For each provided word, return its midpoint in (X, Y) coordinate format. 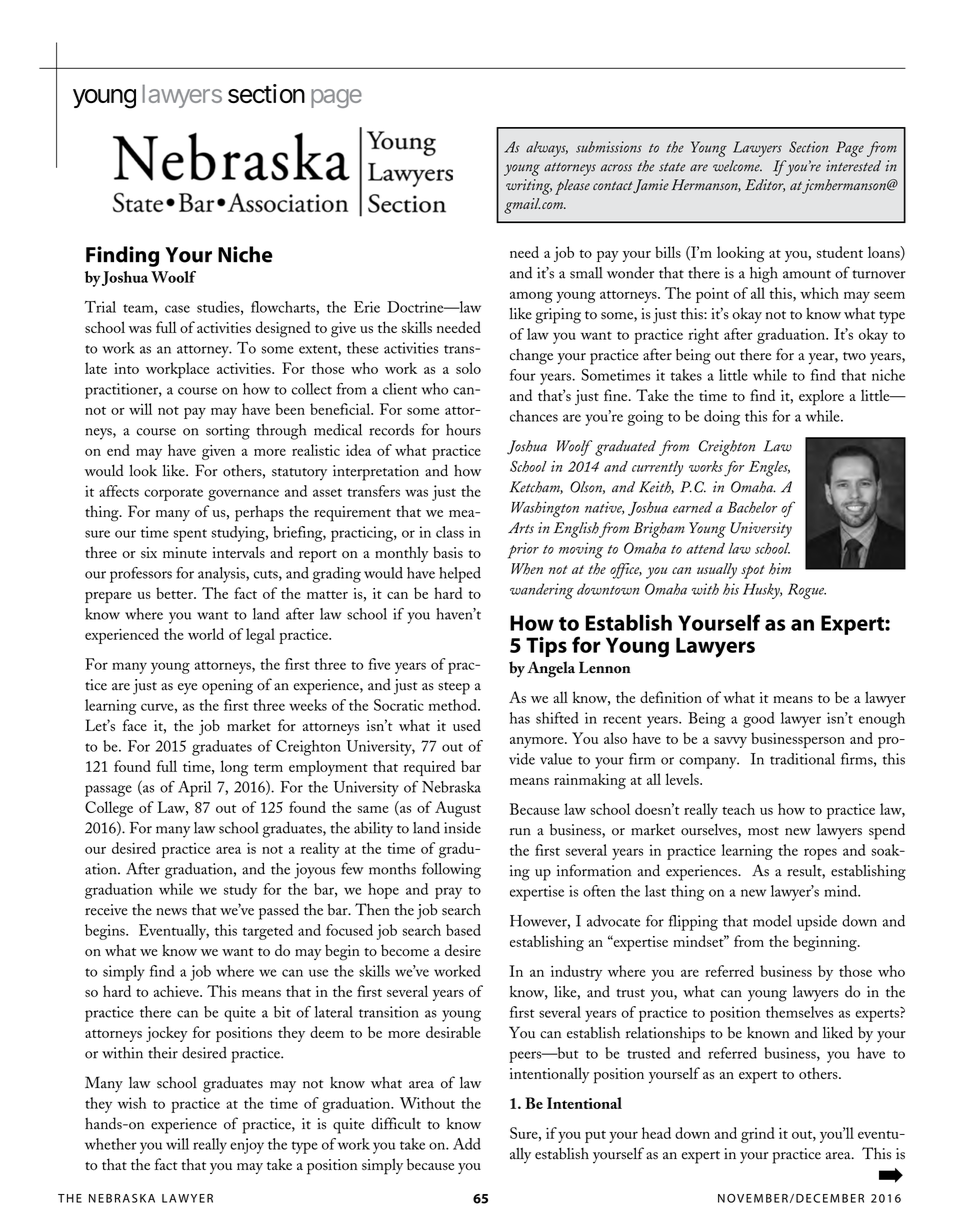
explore (821, 397)
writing (529, 187)
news (171, 912)
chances (534, 416)
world (206, 634)
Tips (546, 647)
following (451, 870)
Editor (765, 185)
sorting (228, 432)
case (177, 309)
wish (132, 1103)
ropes (820, 854)
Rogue (807, 591)
